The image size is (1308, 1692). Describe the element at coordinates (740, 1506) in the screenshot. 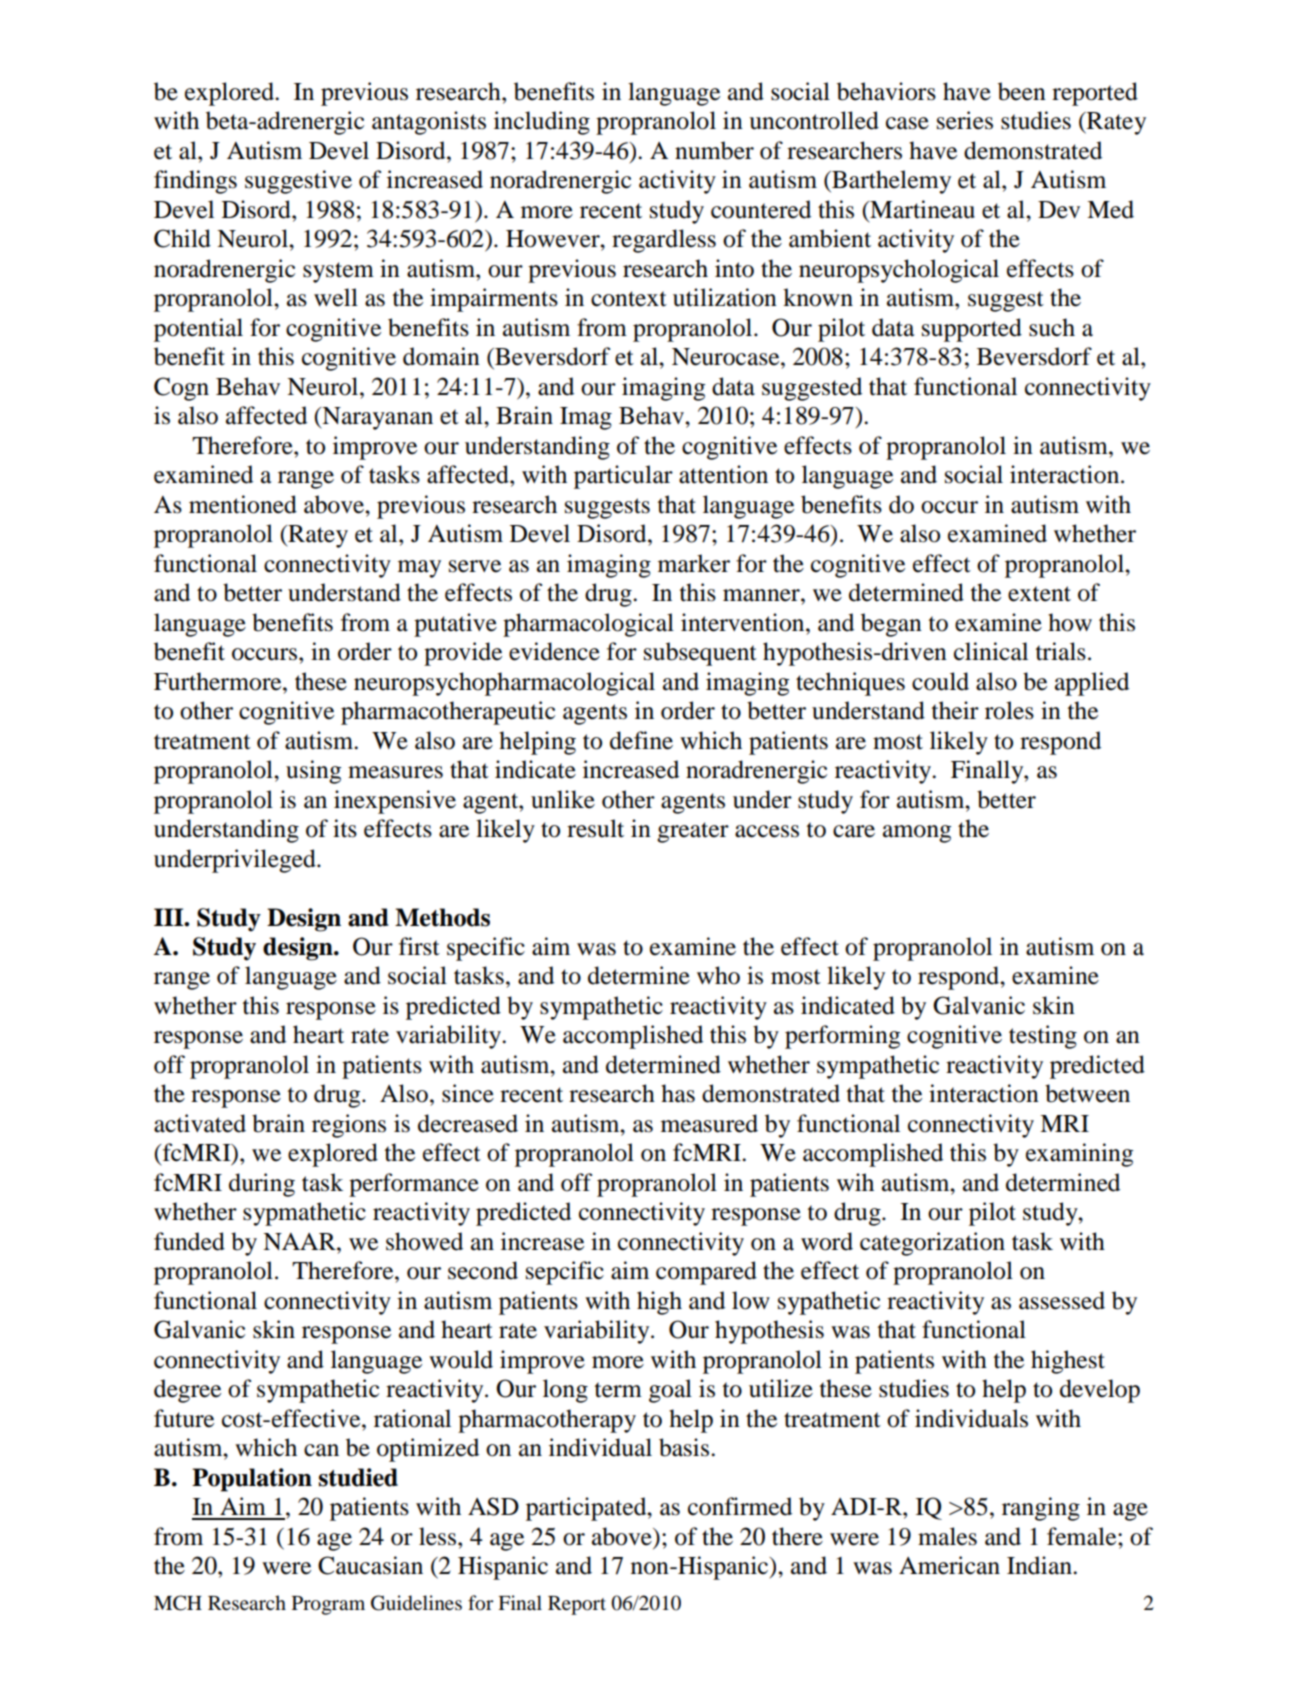

I see `confirmed` at that location.
